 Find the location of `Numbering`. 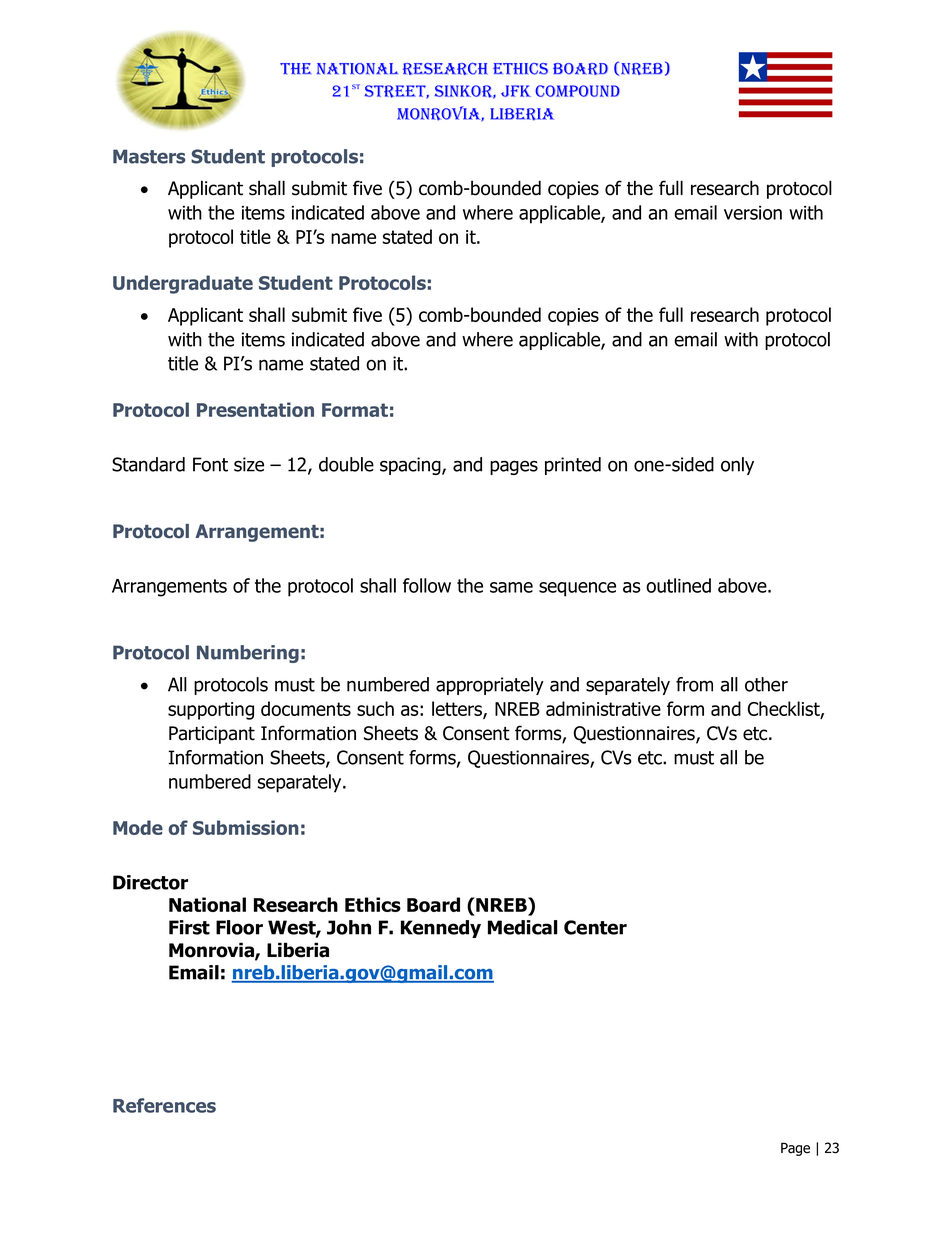

Numbering is located at coordinates (248, 654).
